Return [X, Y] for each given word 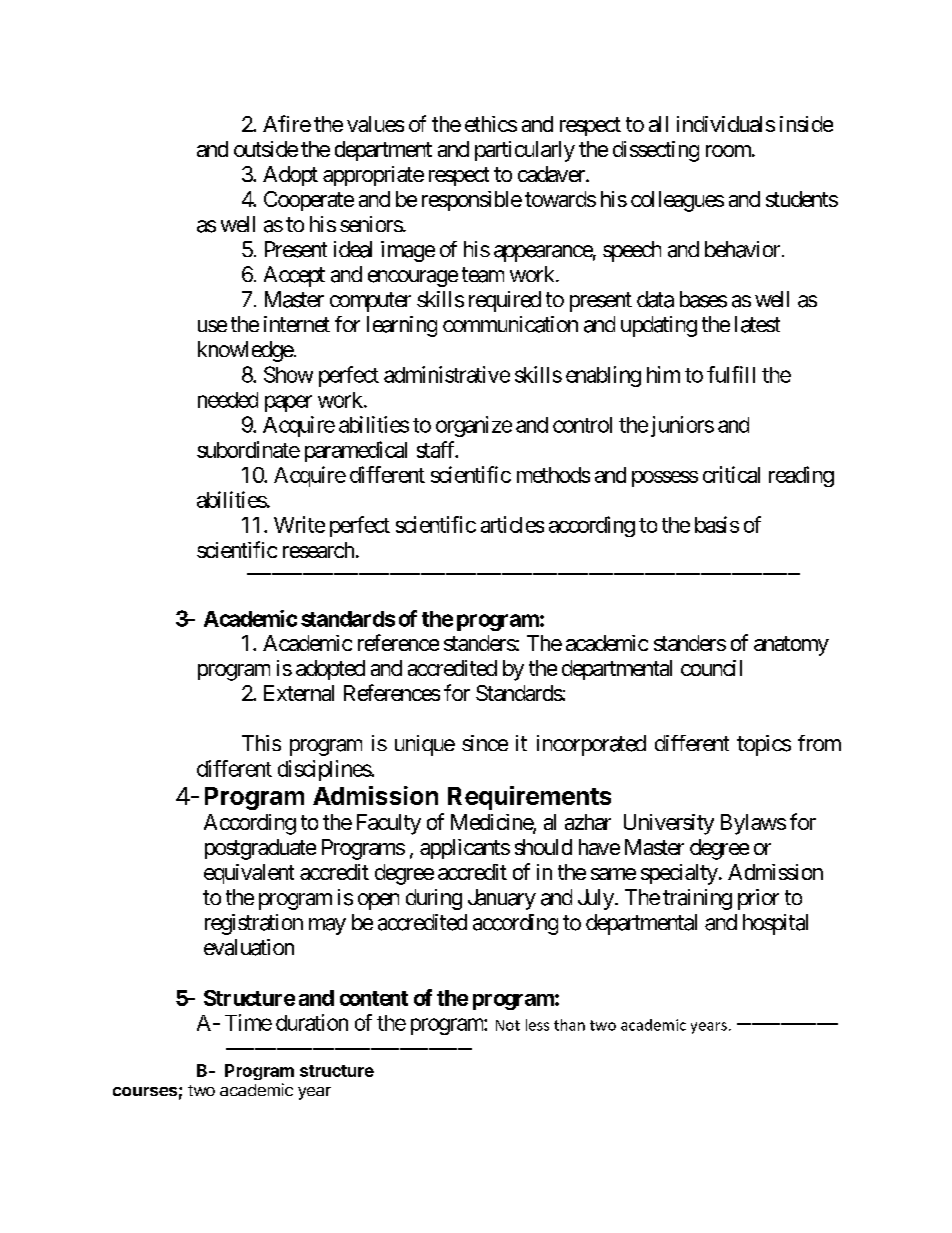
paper [288, 403]
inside [806, 124]
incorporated [591, 745]
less [537, 1025]
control [582, 425]
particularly [525, 151]
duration [312, 1022]
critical [731, 474]
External [299, 693]
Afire [287, 123]
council [711, 668]
